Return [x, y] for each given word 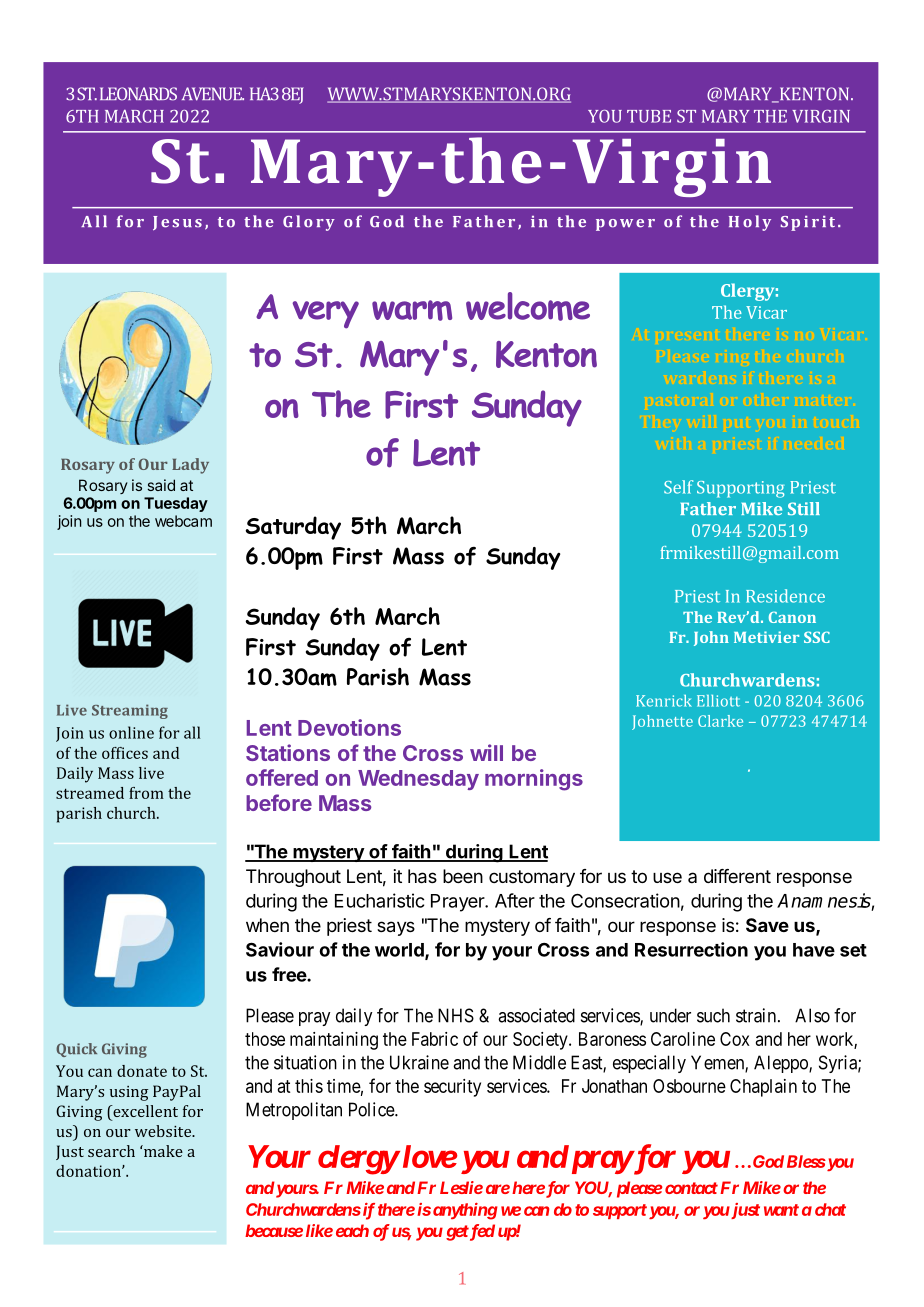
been [463, 876]
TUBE [649, 116]
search [111, 1151]
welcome [528, 306]
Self [678, 487]
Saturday [293, 528]
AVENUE [213, 94]
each [352, 1230]
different [737, 876]
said [161, 485]
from [146, 793]
